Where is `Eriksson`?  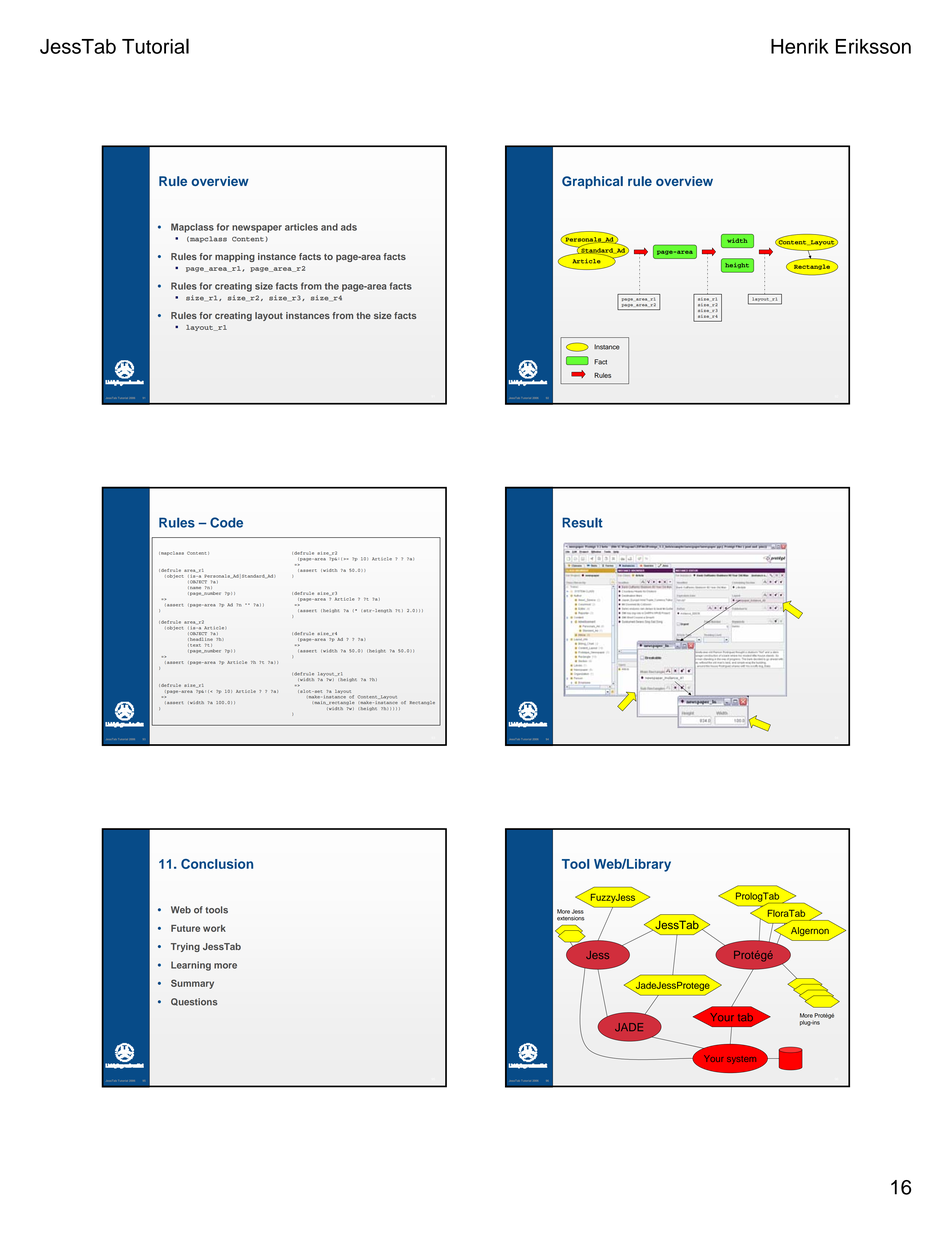 Eriksson is located at coordinates (873, 46).
